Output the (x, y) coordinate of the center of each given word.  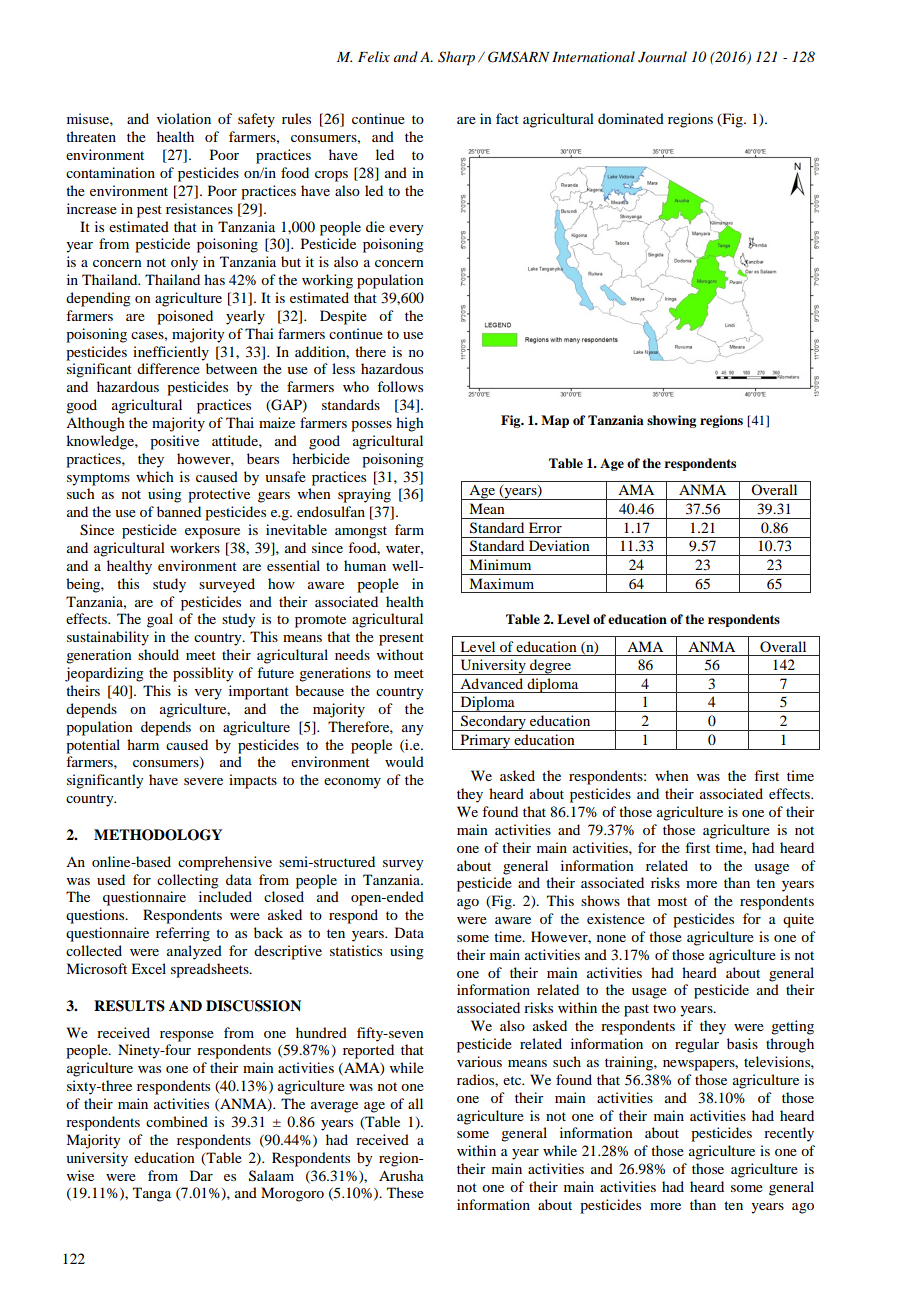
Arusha (401, 1175)
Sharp (456, 58)
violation (184, 118)
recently (789, 1134)
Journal (662, 57)
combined (177, 1121)
